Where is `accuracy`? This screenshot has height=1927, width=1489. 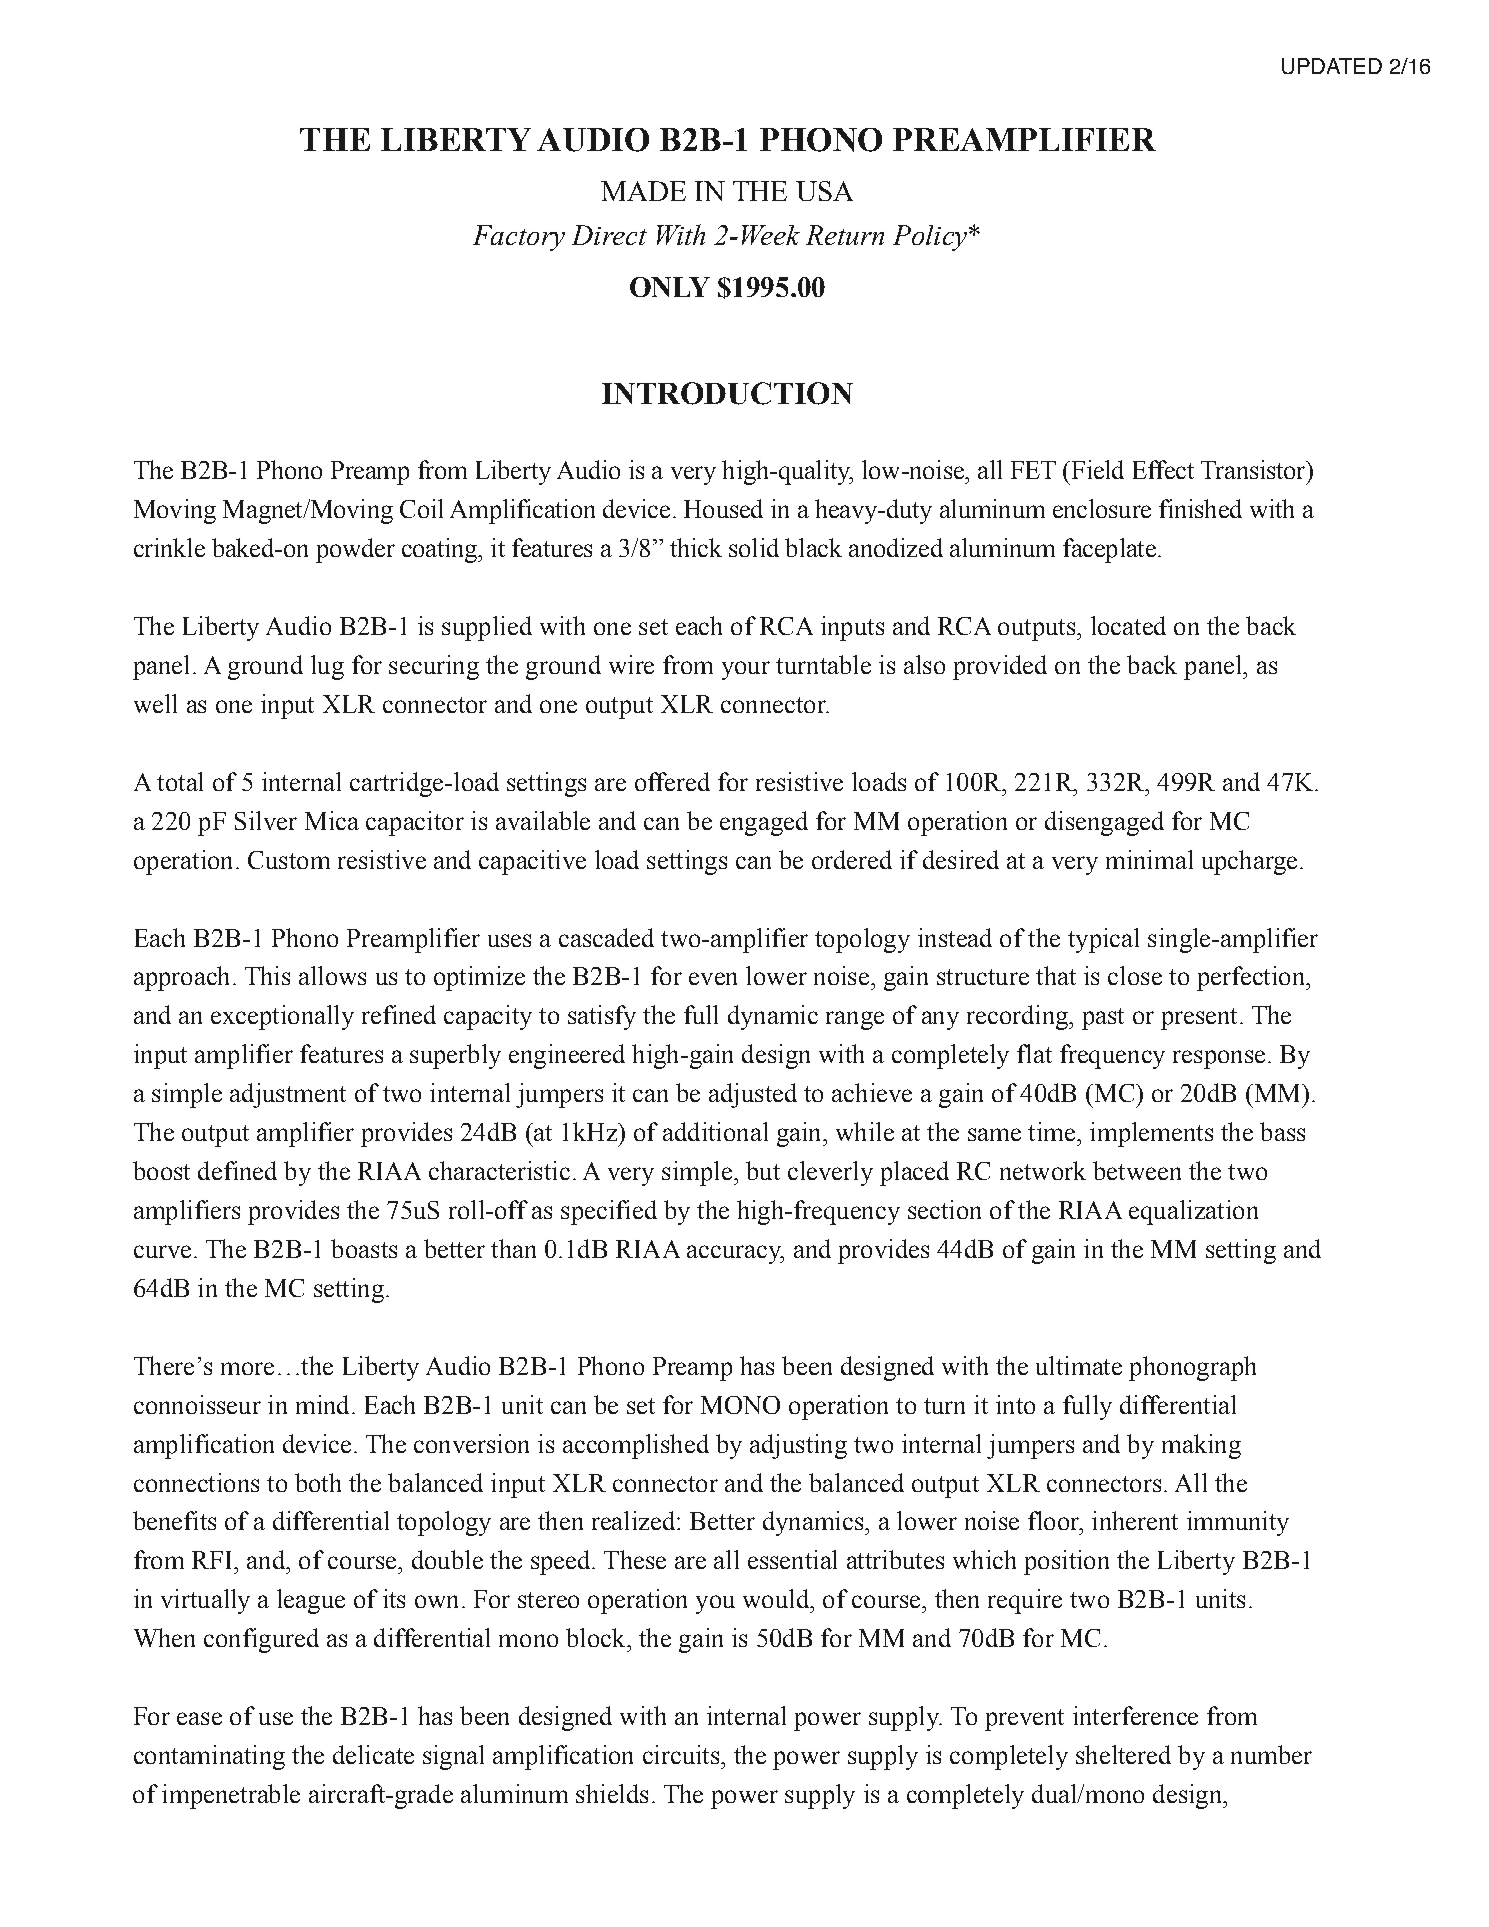 accuracy is located at coordinates (735, 1254).
